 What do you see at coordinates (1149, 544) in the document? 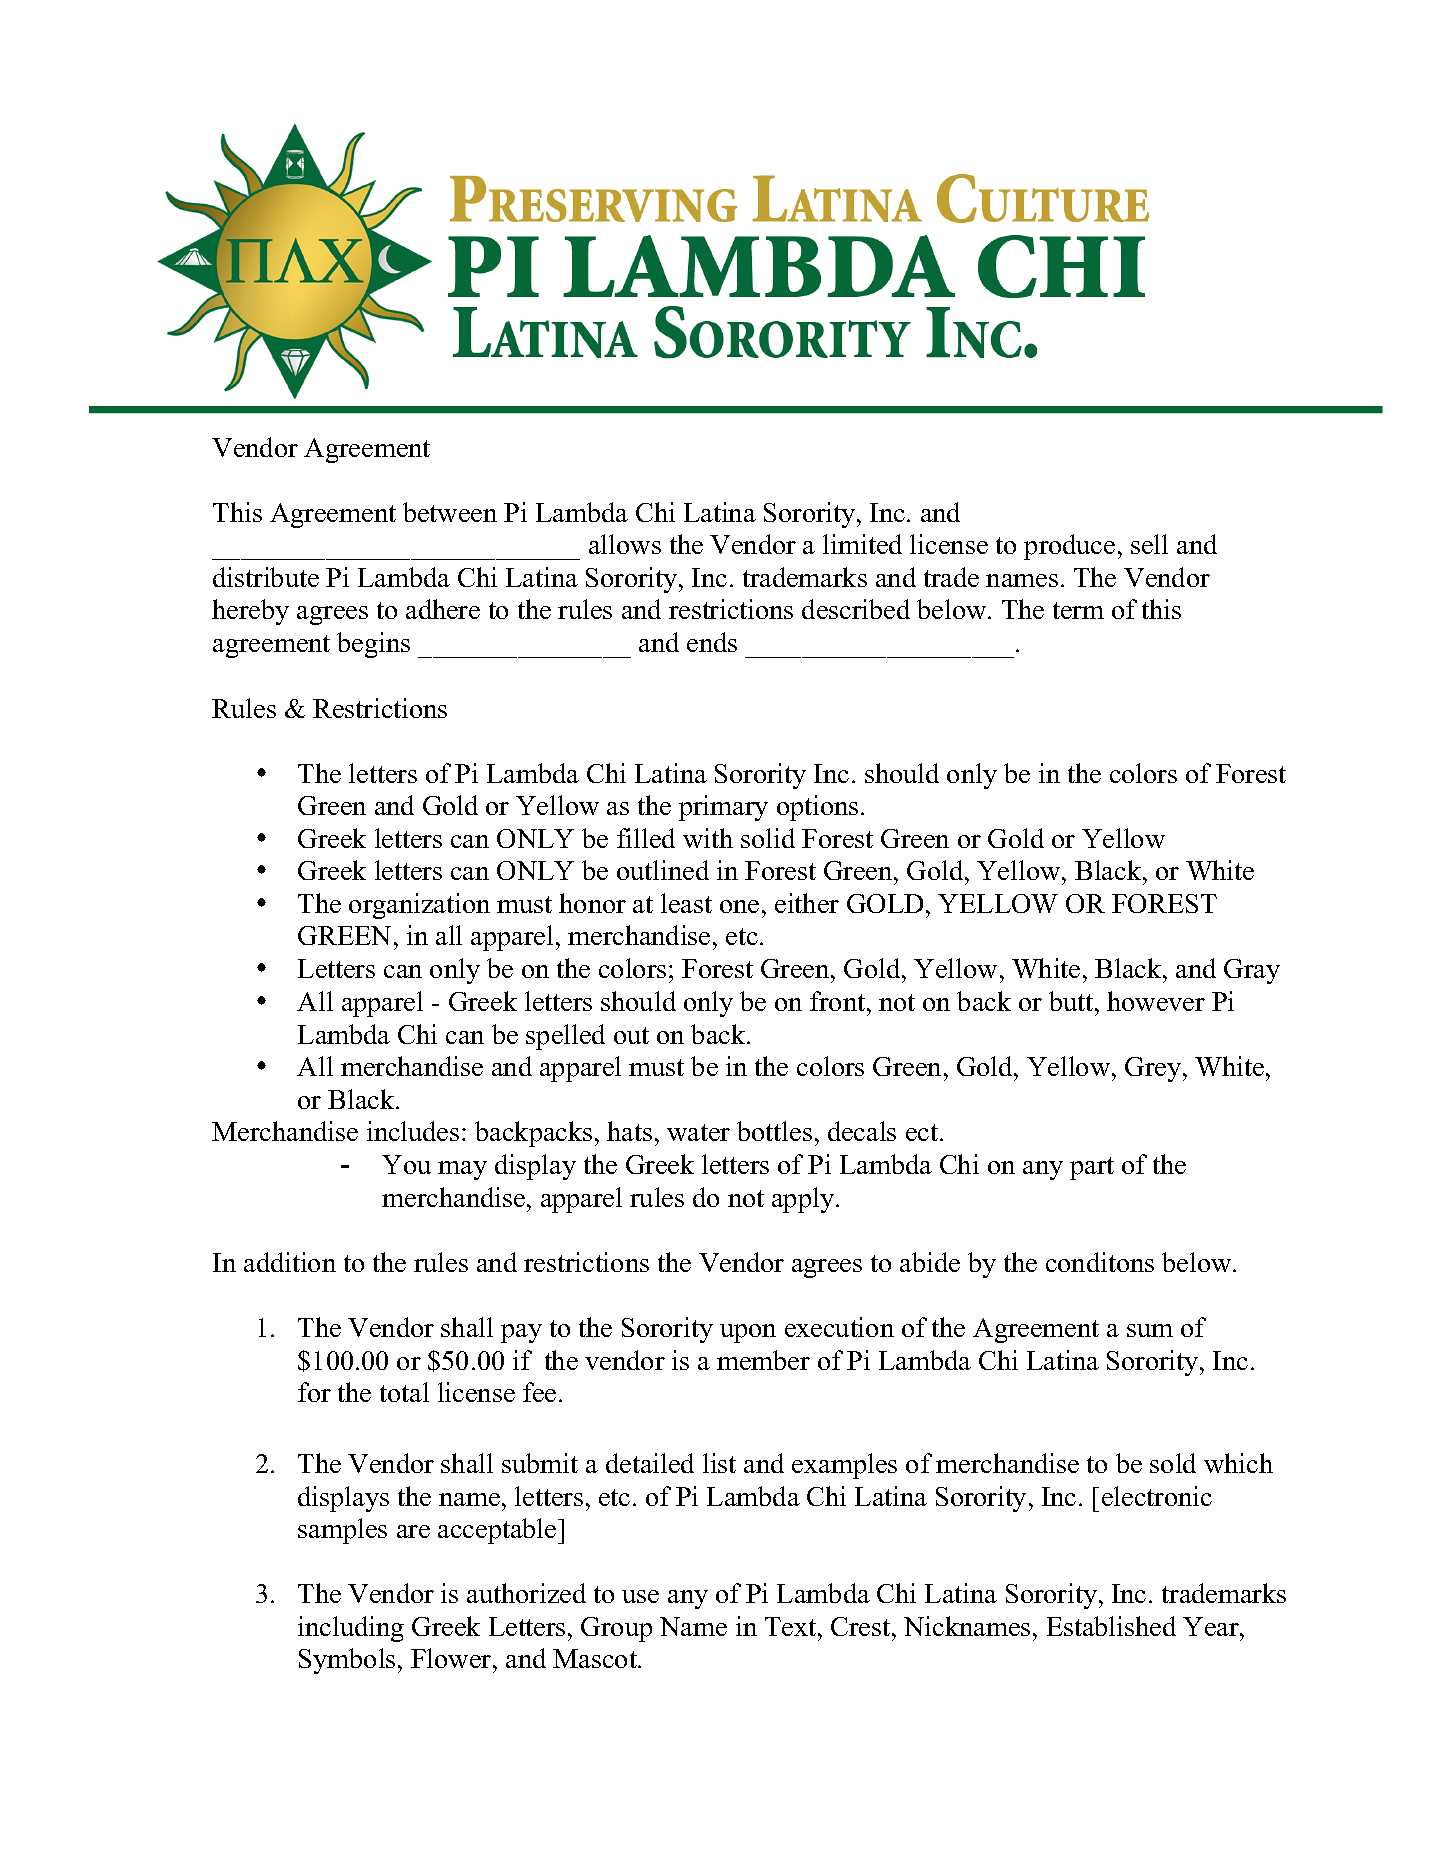
I see `sell` at bounding box center [1149, 544].
